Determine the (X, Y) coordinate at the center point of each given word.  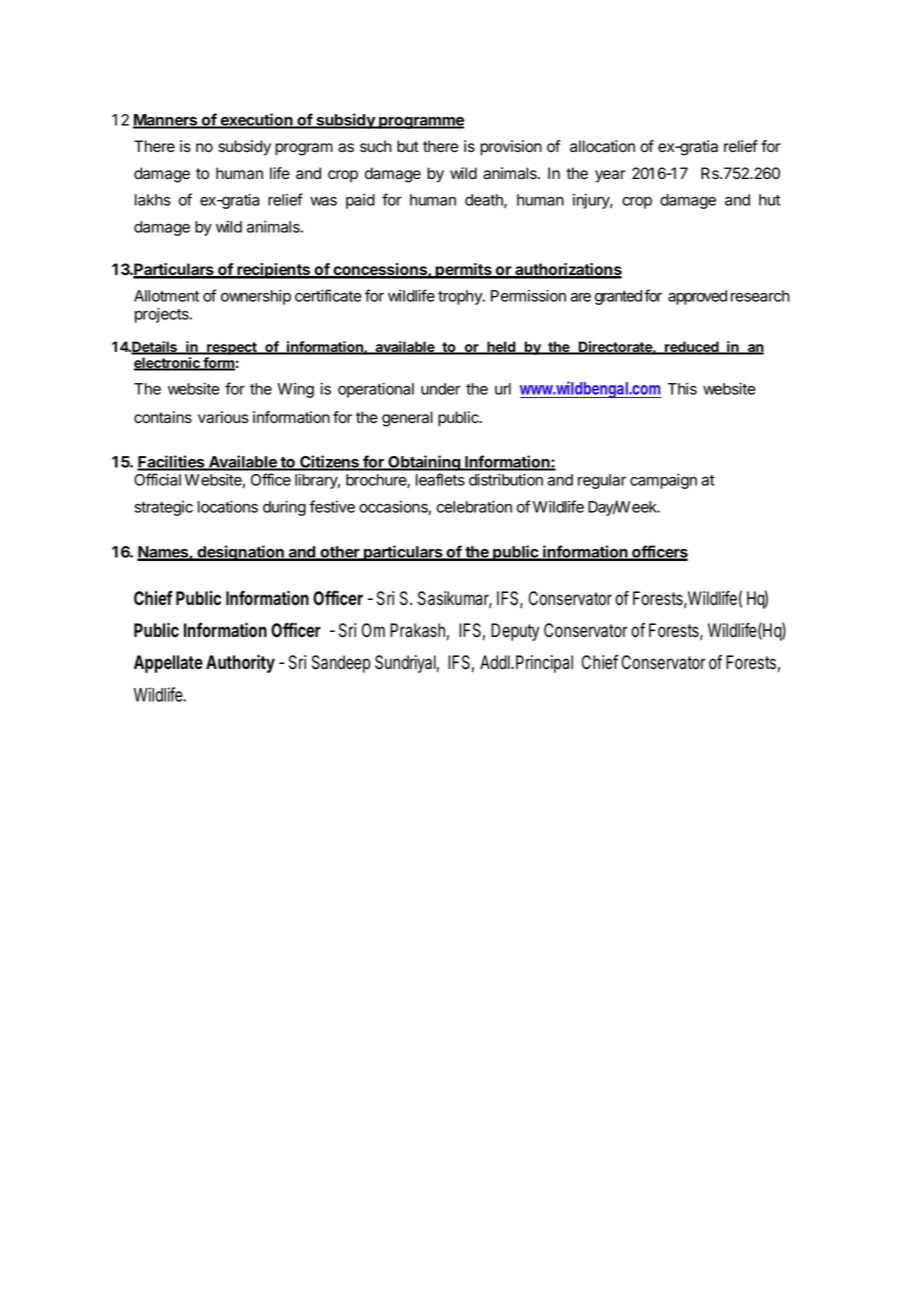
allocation (602, 146)
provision (511, 148)
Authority (240, 663)
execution (256, 120)
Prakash (419, 631)
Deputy (515, 632)
